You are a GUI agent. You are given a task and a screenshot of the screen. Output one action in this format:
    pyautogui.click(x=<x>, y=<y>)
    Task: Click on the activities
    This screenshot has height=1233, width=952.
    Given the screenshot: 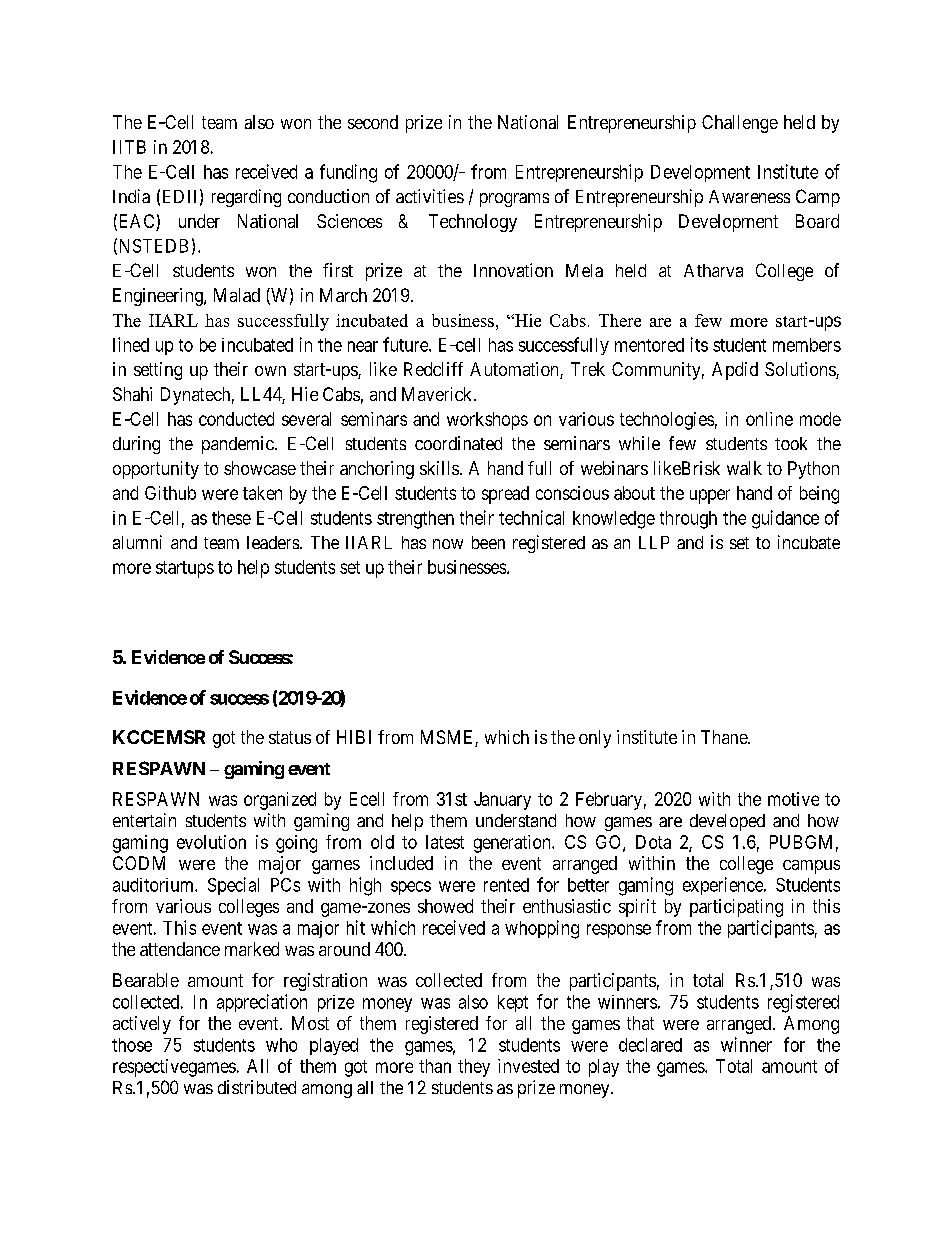 What is the action you would take?
    pyautogui.click(x=430, y=196)
